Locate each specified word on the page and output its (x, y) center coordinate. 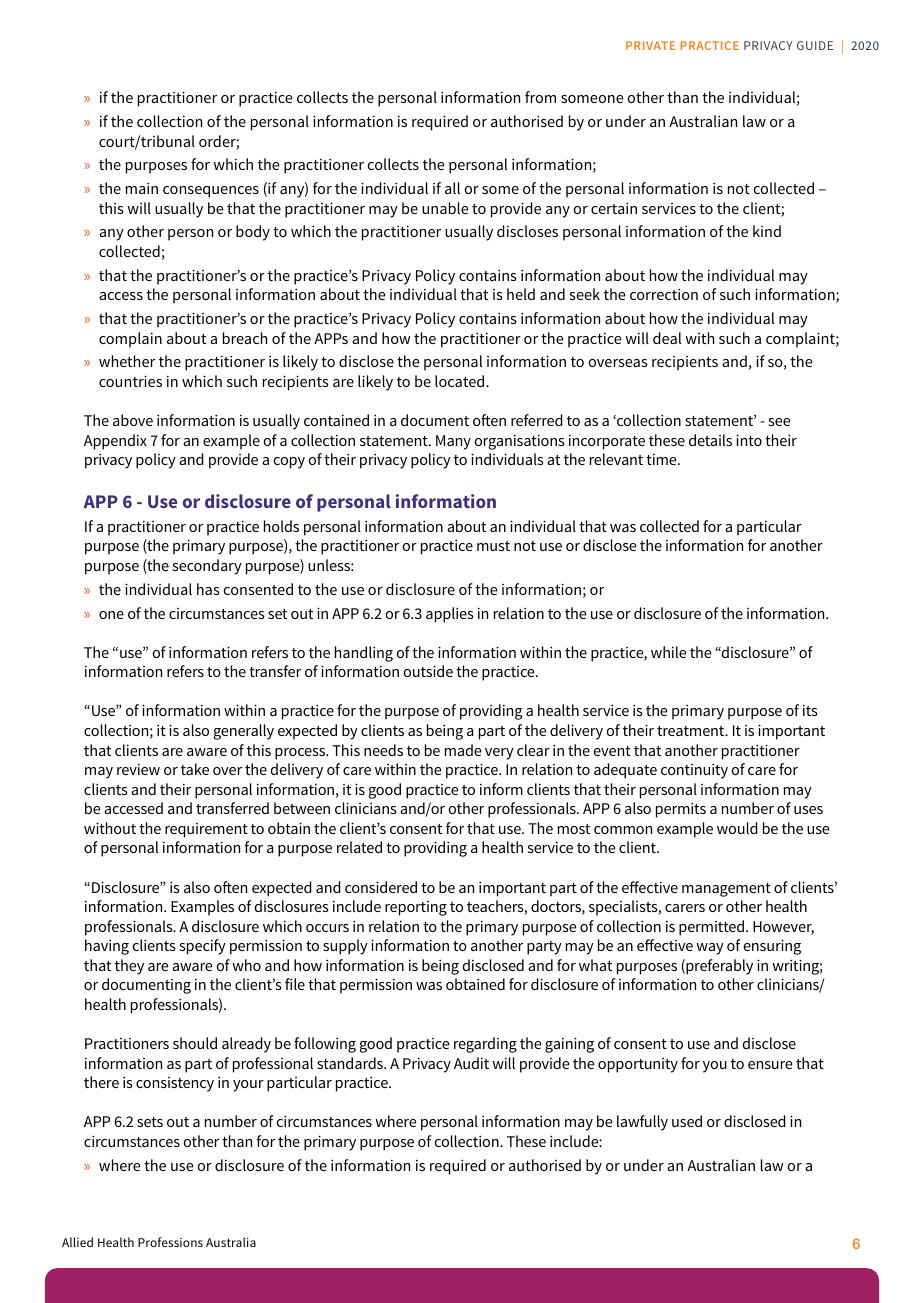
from (540, 97)
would (737, 828)
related (359, 847)
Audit (471, 1063)
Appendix (115, 442)
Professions (170, 1242)
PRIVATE (650, 45)
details (710, 440)
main (142, 188)
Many (453, 442)
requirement (206, 830)
